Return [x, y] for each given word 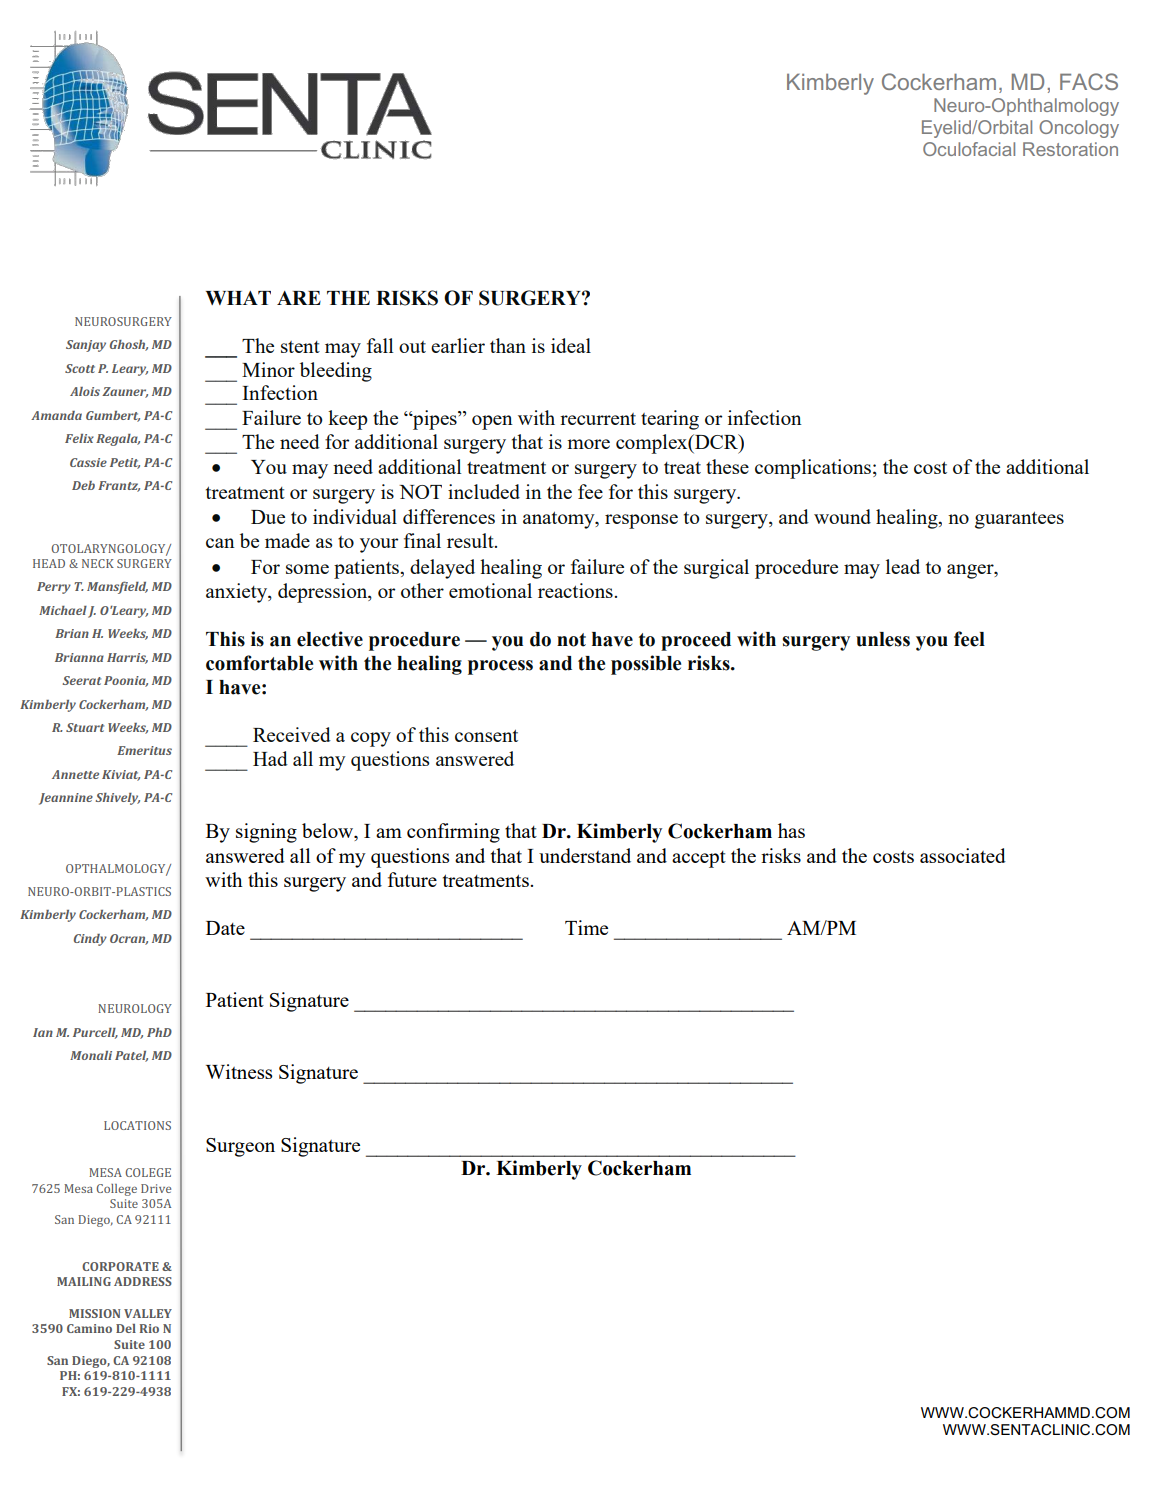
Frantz [119, 486]
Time [586, 927]
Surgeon [240, 1147]
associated [963, 855]
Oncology [1079, 129]
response [641, 521]
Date [225, 928]
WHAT [238, 298]
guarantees [1019, 520]
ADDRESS [143, 1281]
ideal [571, 345]
